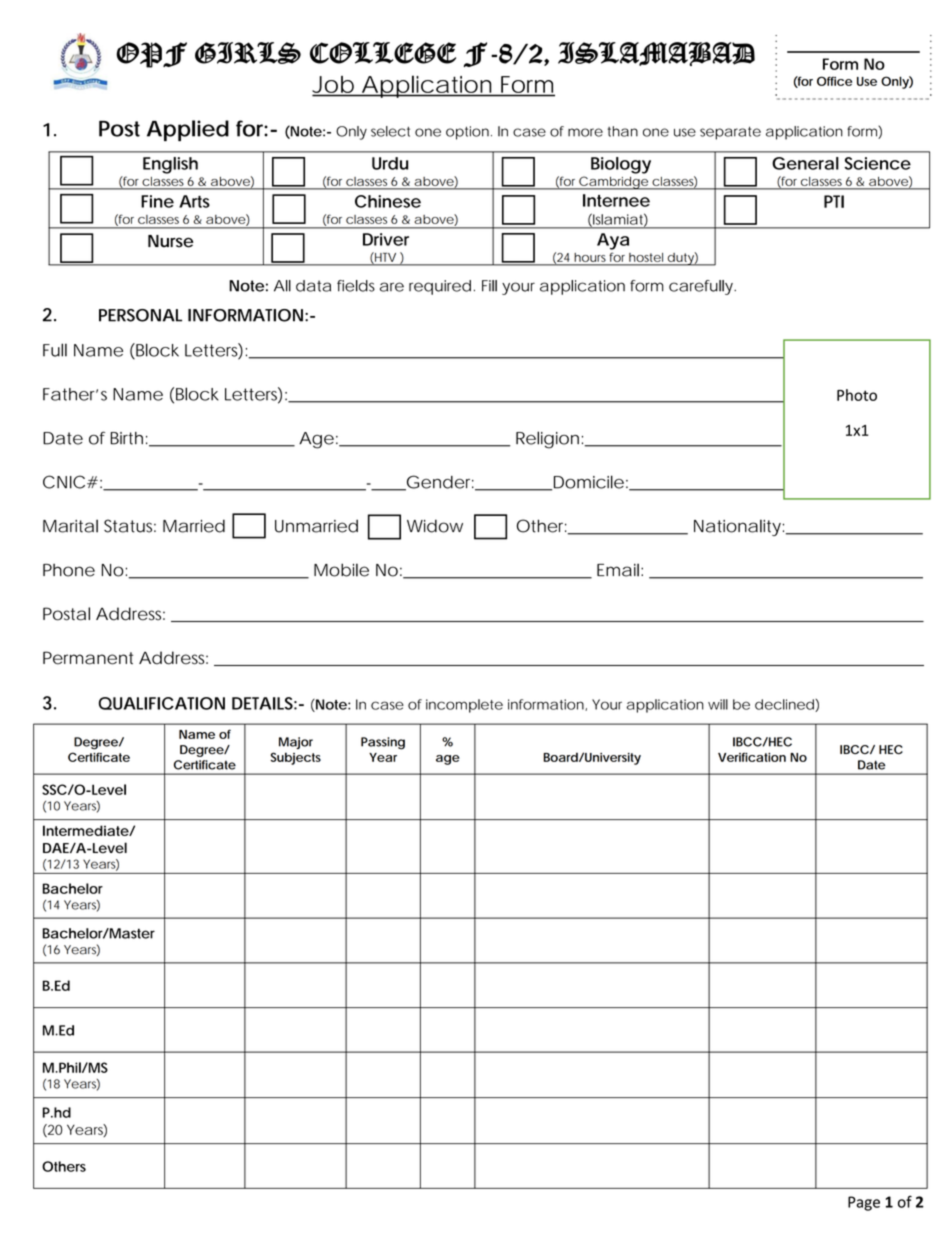 This screenshot has height=1233, width=952. I want to click on QUALIFICATION, so click(162, 703).
